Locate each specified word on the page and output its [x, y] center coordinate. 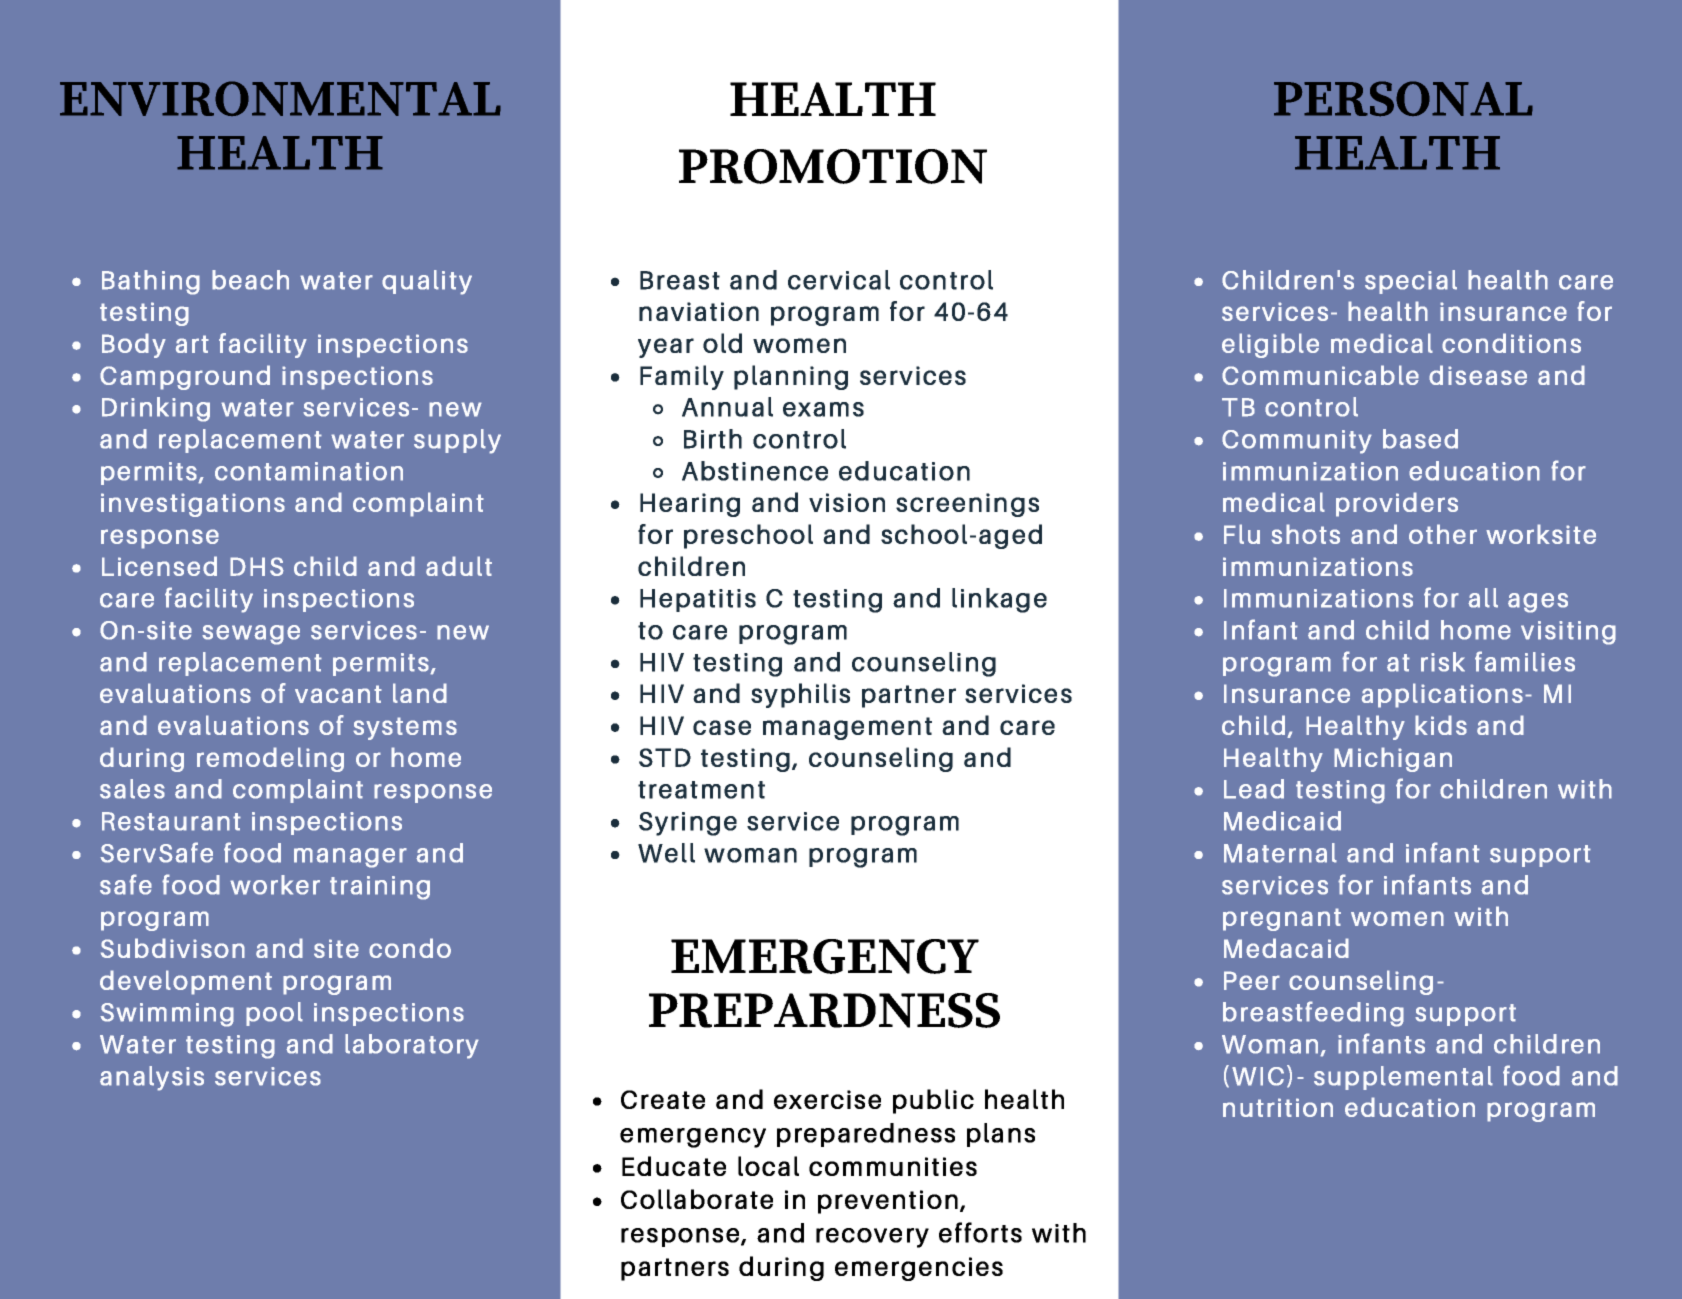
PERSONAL [1403, 99]
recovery [872, 1238]
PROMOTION [833, 166]
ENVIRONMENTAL [280, 98]
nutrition [1278, 1107]
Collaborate [697, 1199]
